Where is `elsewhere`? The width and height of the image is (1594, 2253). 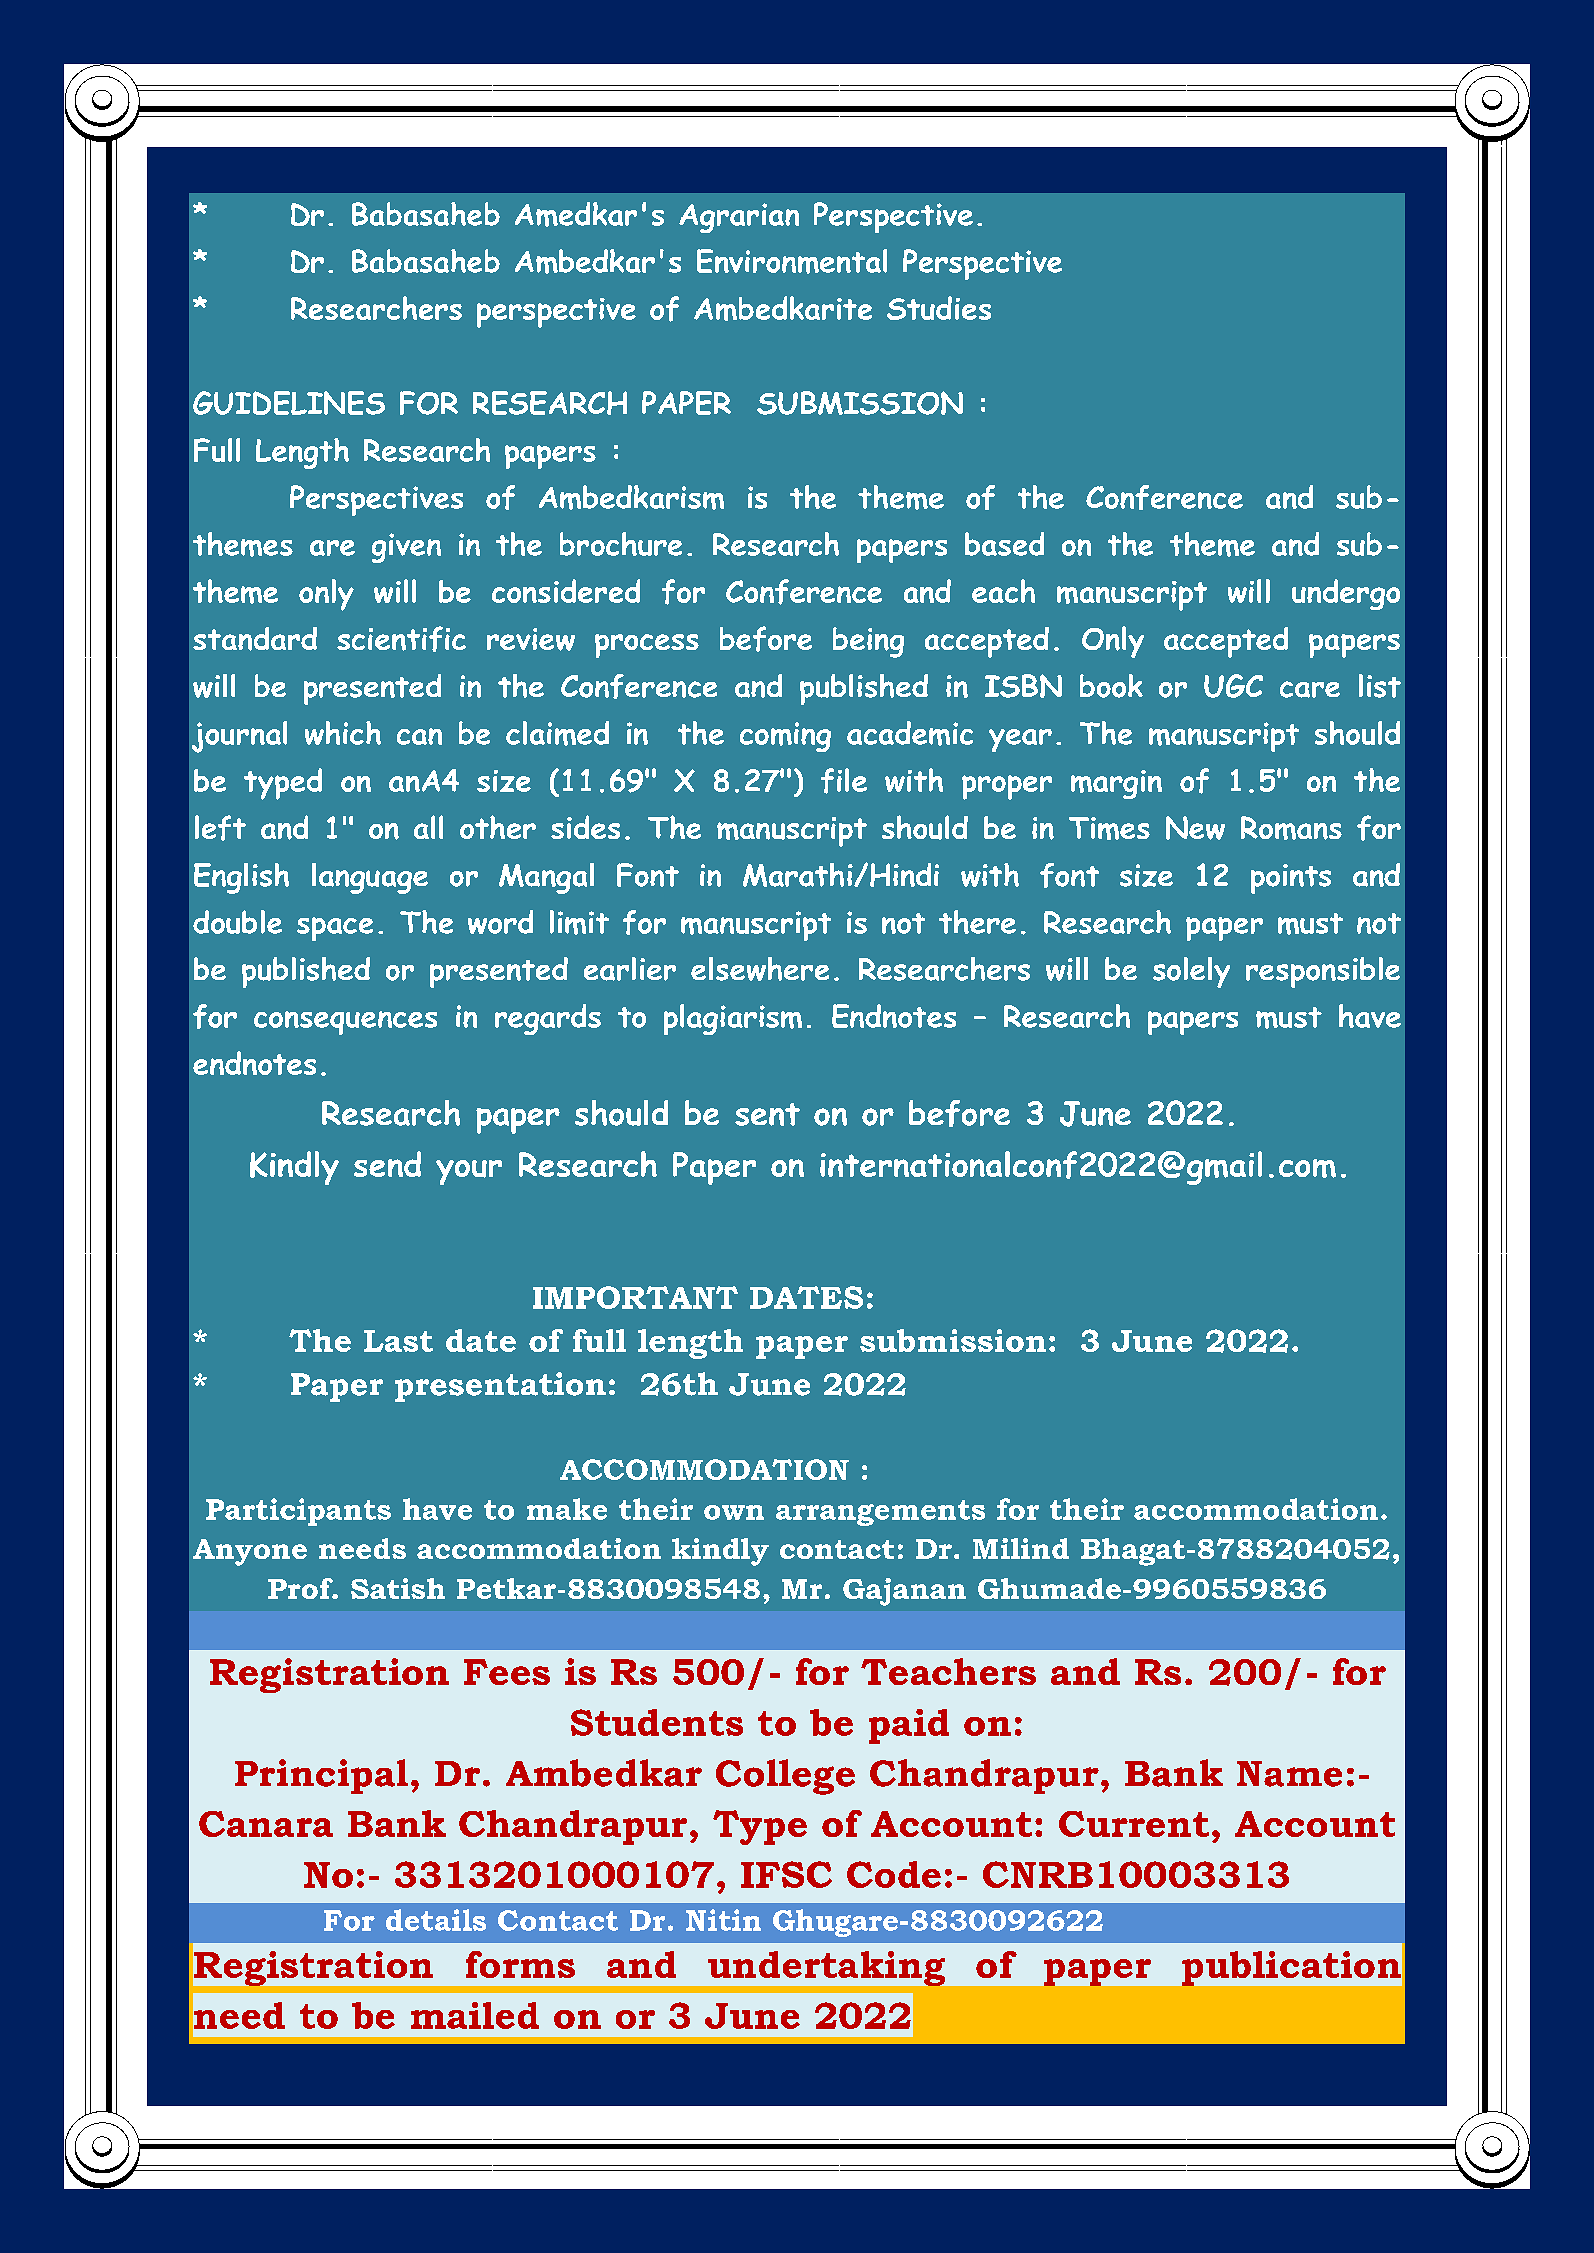
elsewhere is located at coordinates (760, 969).
